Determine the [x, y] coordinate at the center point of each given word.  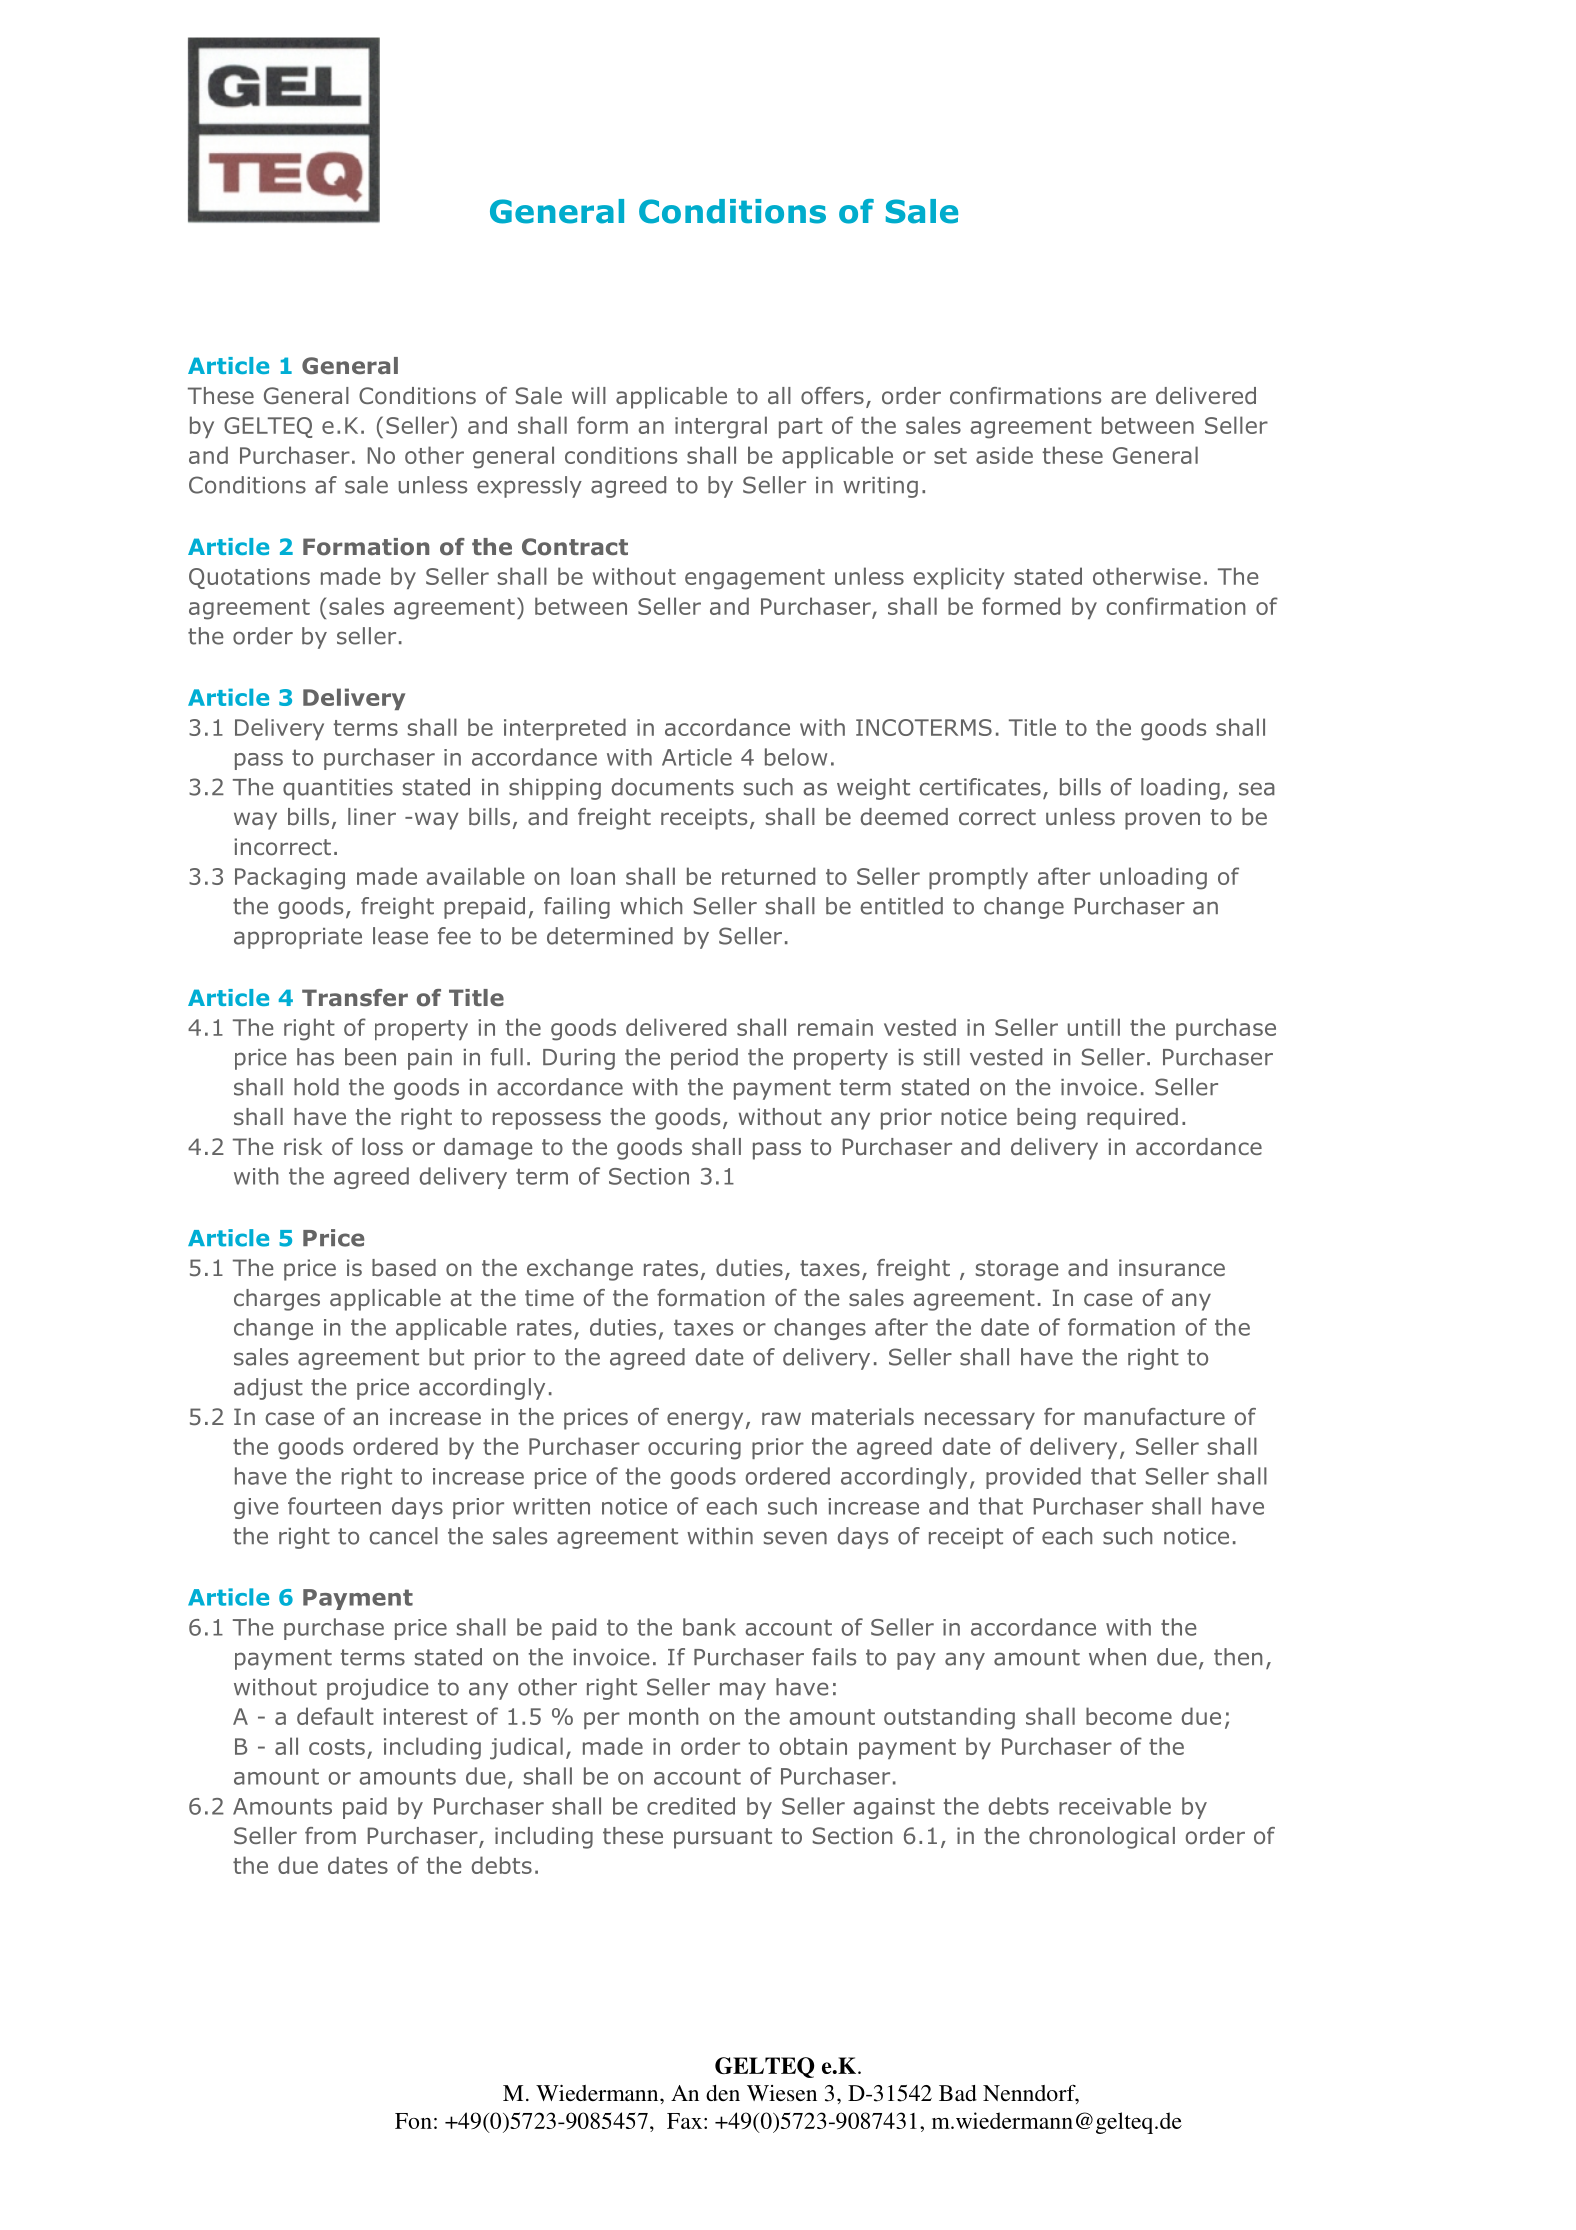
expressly [529, 487]
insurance [1172, 1268]
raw [781, 1418]
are [1128, 398]
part [801, 428]
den [723, 2093]
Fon [413, 2121]
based [404, 1268]
